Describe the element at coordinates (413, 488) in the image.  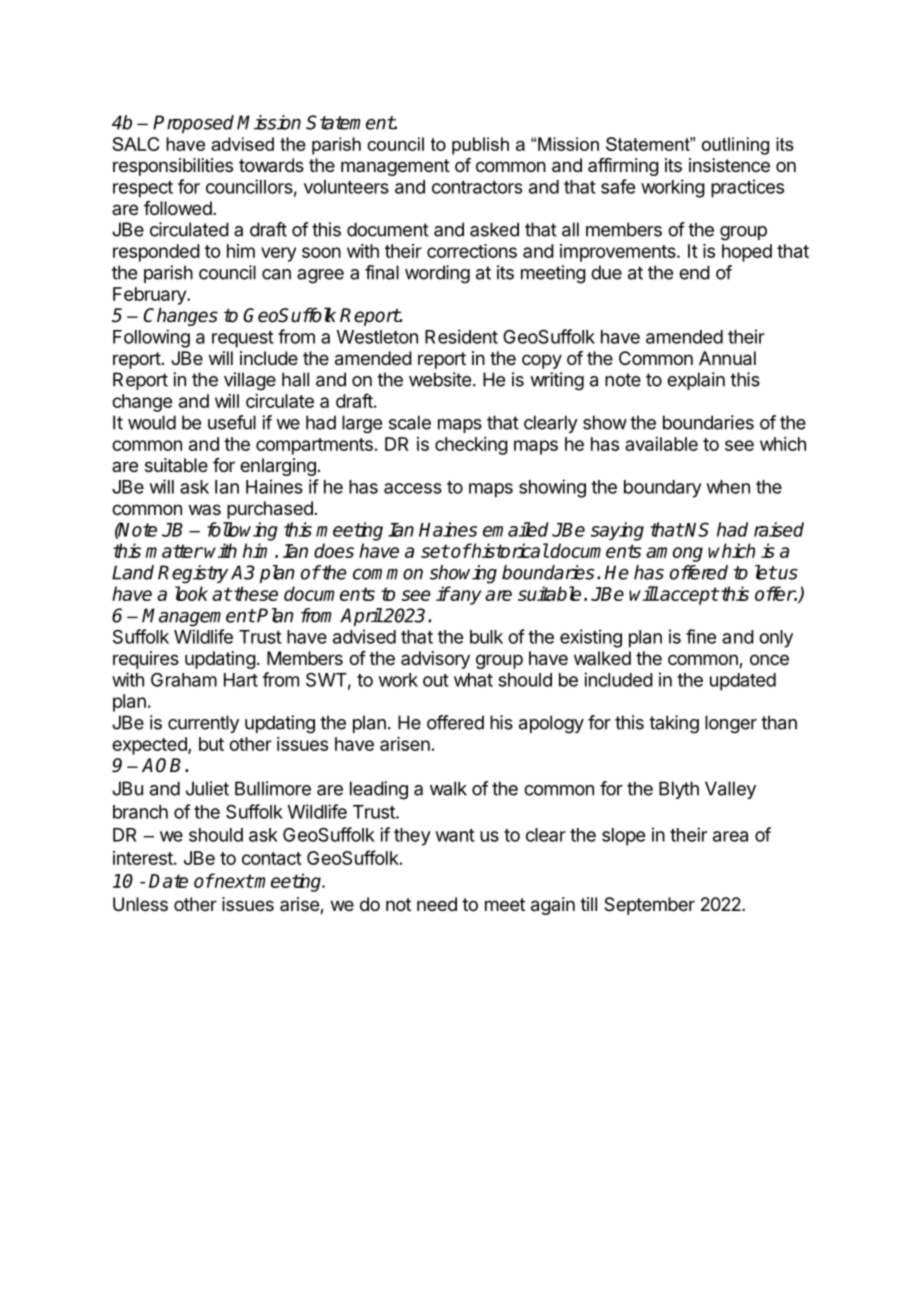
I see `access` at that location.
